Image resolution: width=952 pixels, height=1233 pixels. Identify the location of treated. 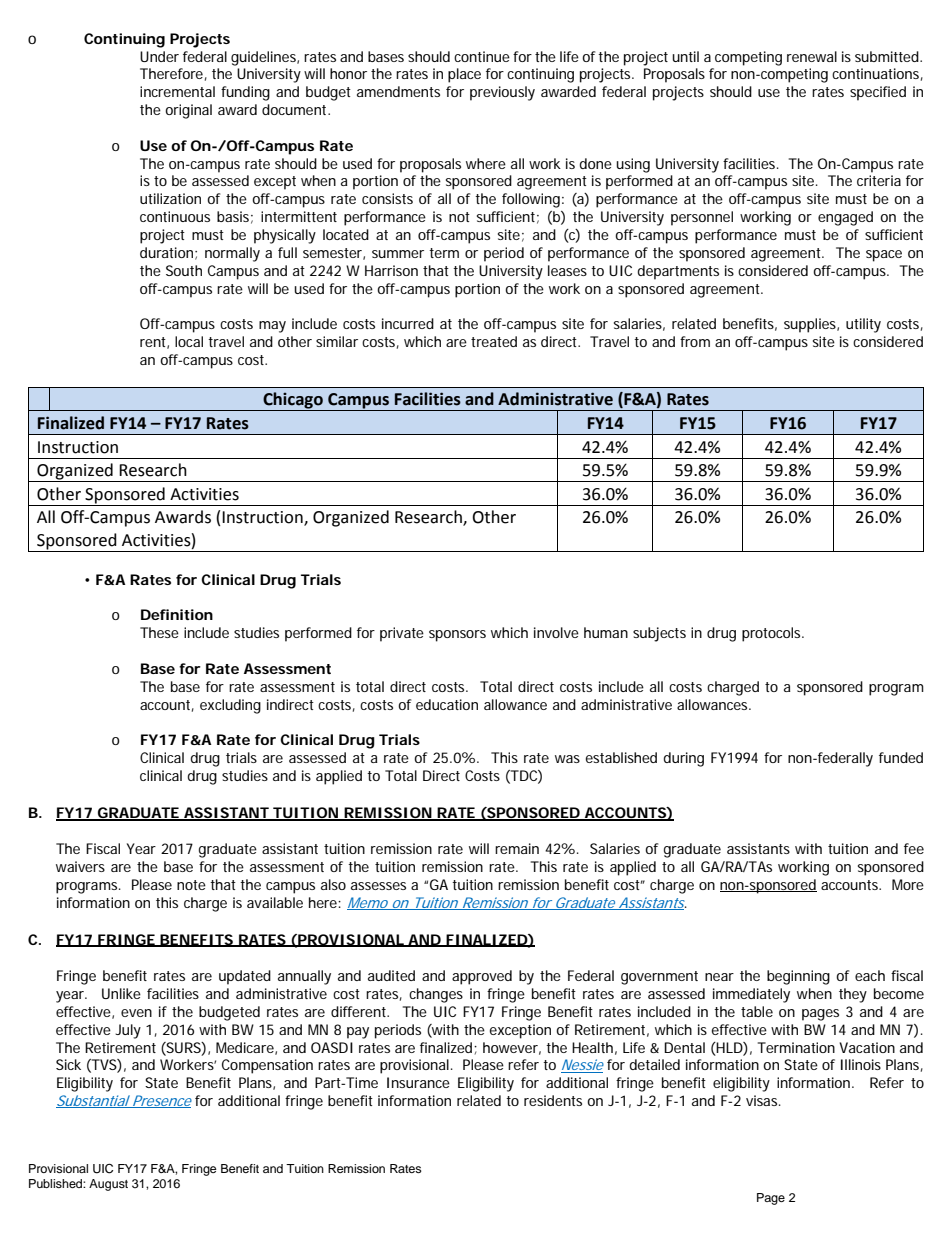
(494, 341).
